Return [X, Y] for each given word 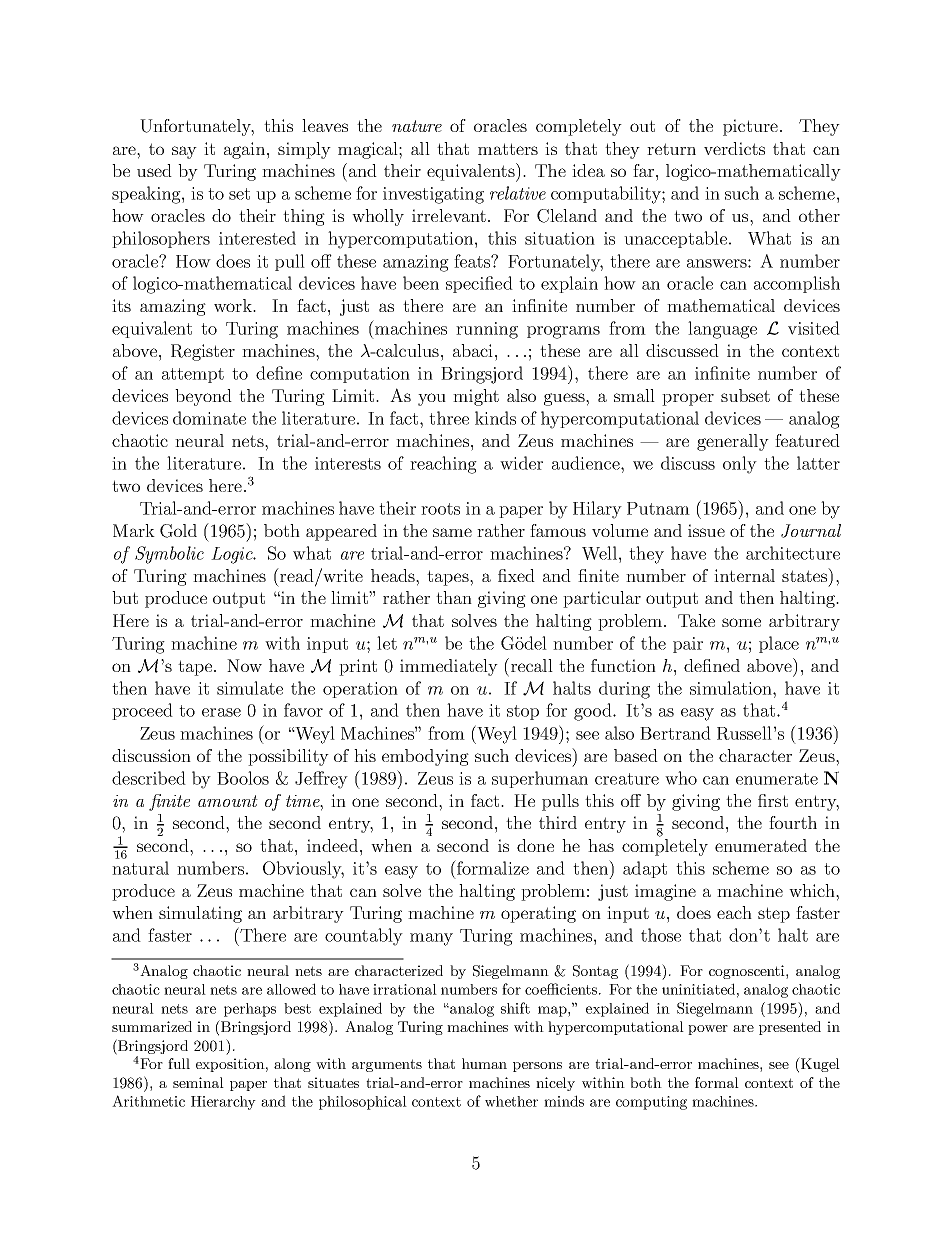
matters [508, 149]
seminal [198, 1082]
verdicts [734, 148]
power [708, 1030]
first [773, 800]
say [184, 152]
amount [228, 801]
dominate [209, 418]
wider [521, 463]
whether [511, 1101]
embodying [425, 757]
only [740, 465]
